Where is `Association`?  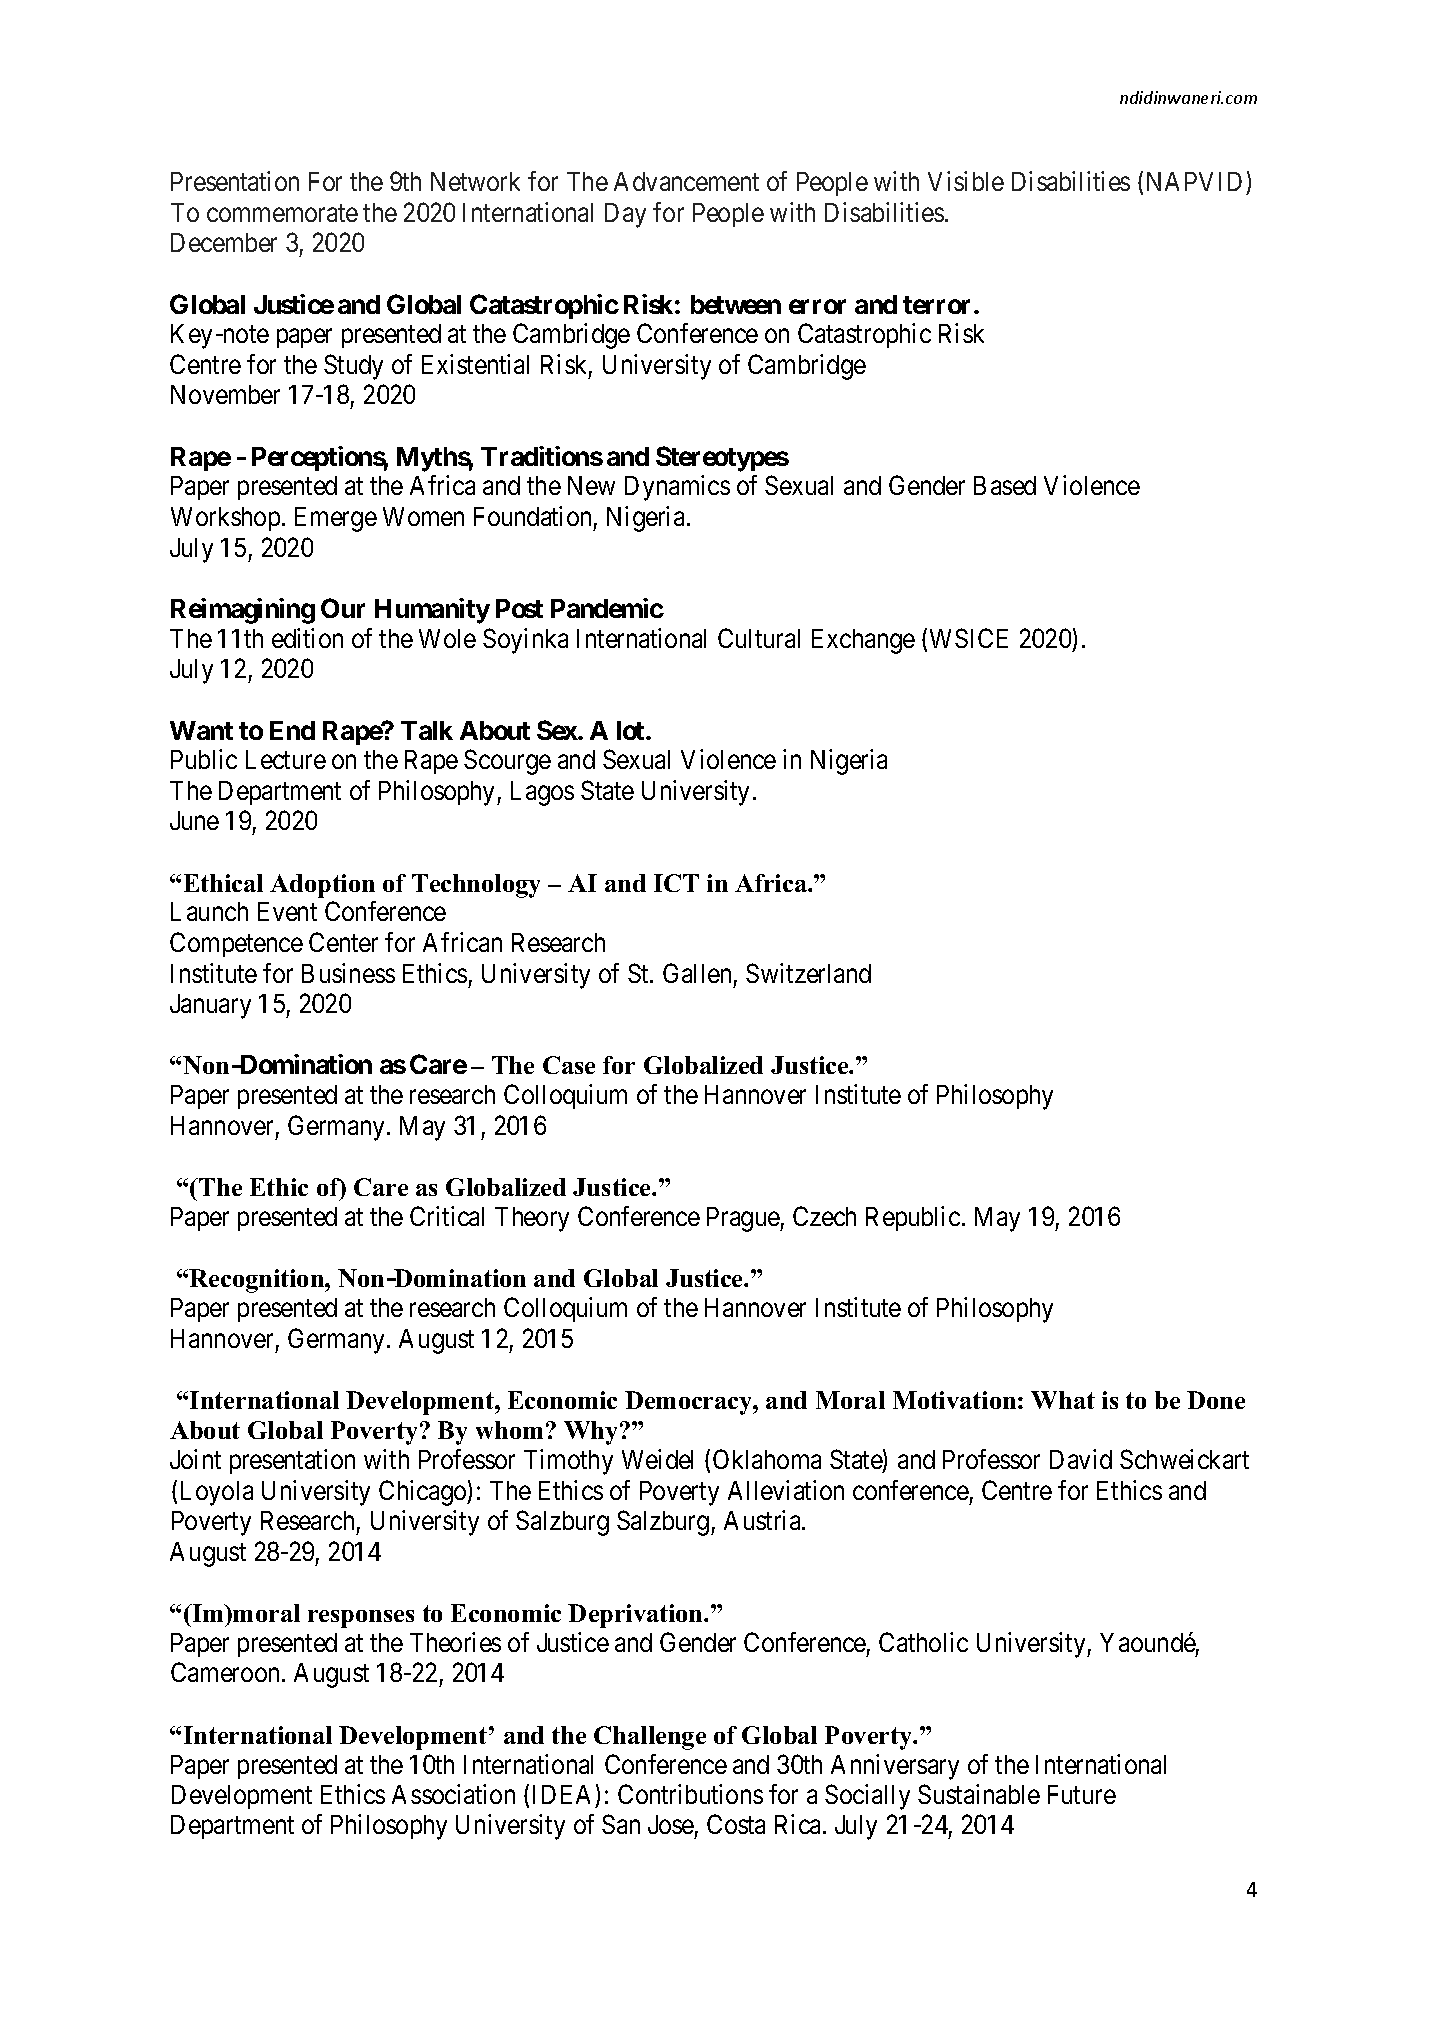 Association is located at coordinates (453, 1794).
